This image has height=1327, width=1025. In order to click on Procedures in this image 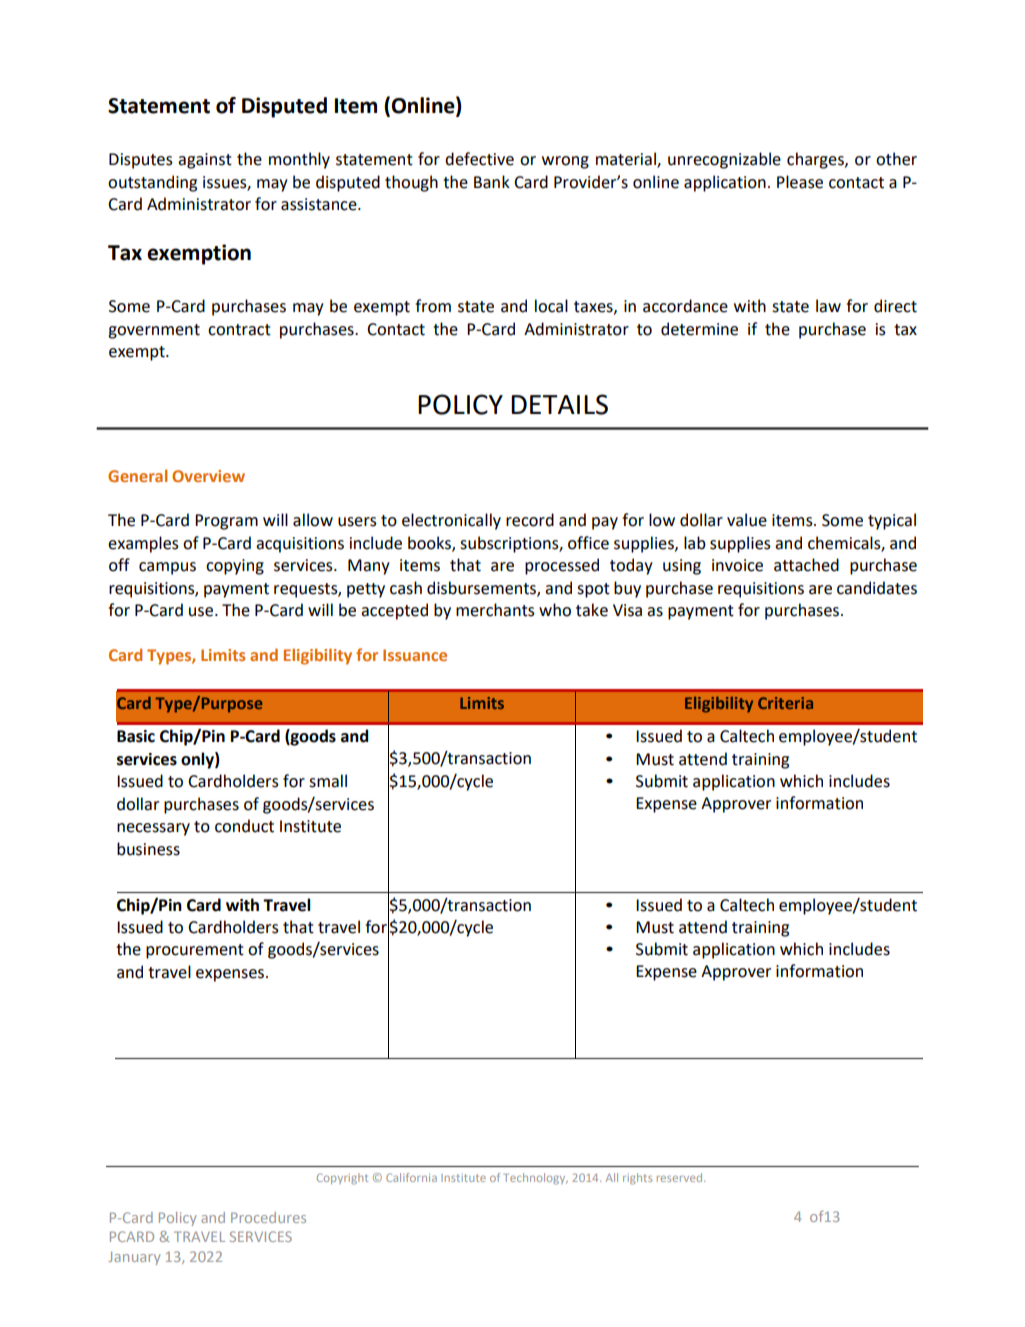, I will do `click(268, 1217)`.
